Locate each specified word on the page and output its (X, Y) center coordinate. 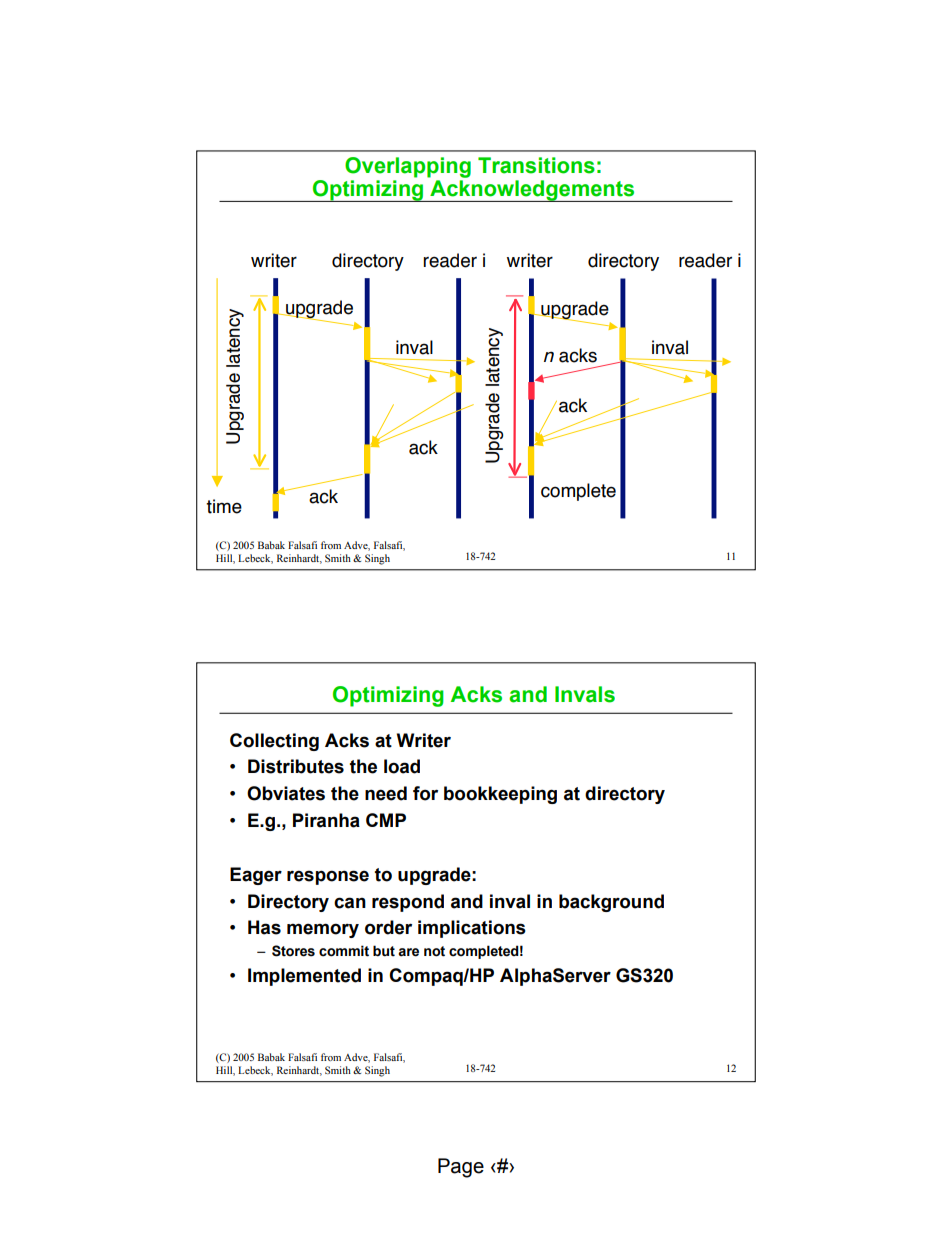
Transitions (536, 165)
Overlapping (408, 167)
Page (461, 1168)
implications (472, 929)
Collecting (274, 742)
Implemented (304, 977)
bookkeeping (500, 795)
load (402, 766)
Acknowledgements (532, 191)
